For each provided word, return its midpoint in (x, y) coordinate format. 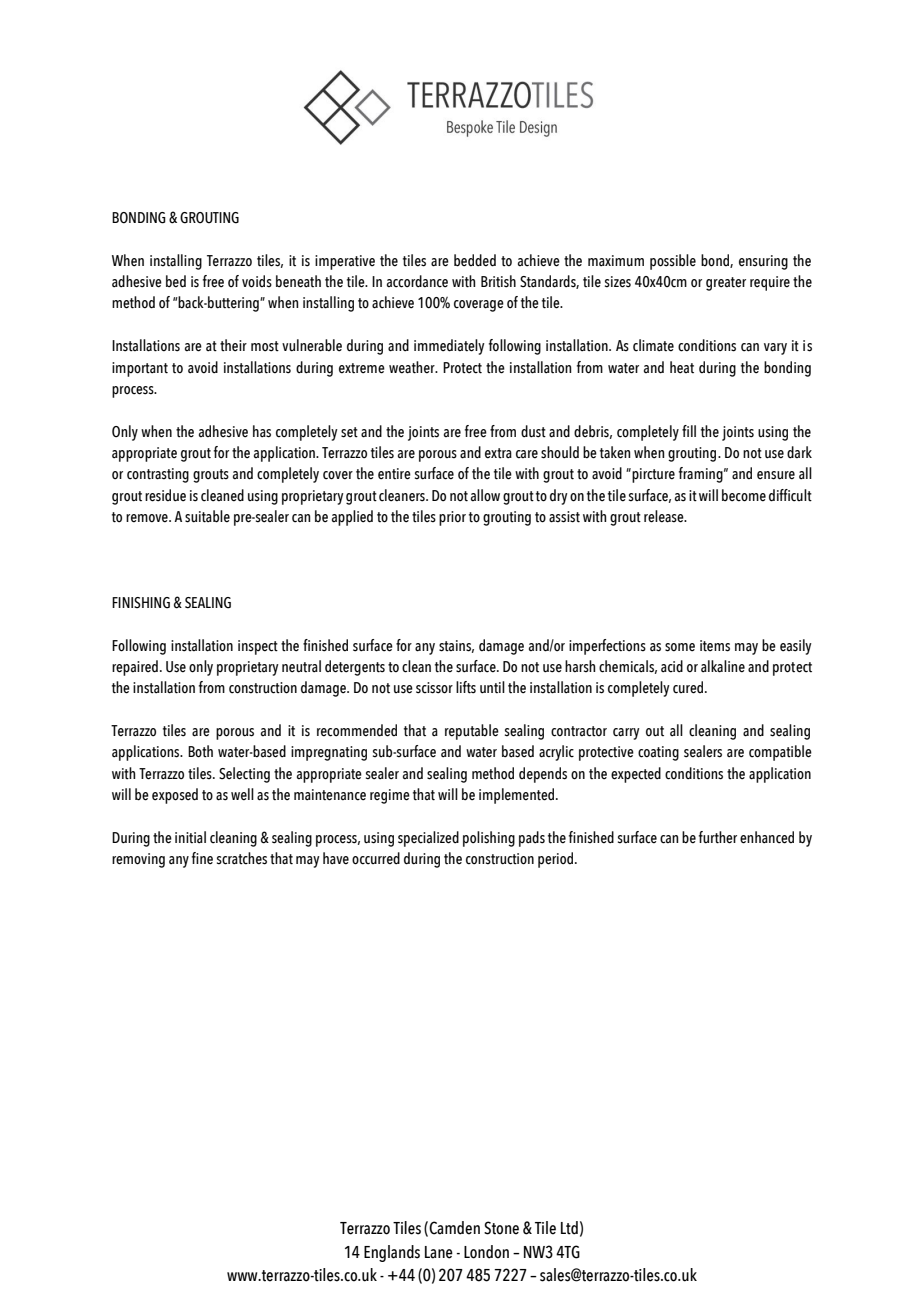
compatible (780, 753)
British (498, 281)
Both (200, 751)
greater (726, 284)
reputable (472, 732)
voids (257, 281)
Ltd (569, 1228)
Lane (439, 1252)
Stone (501, 1228)
